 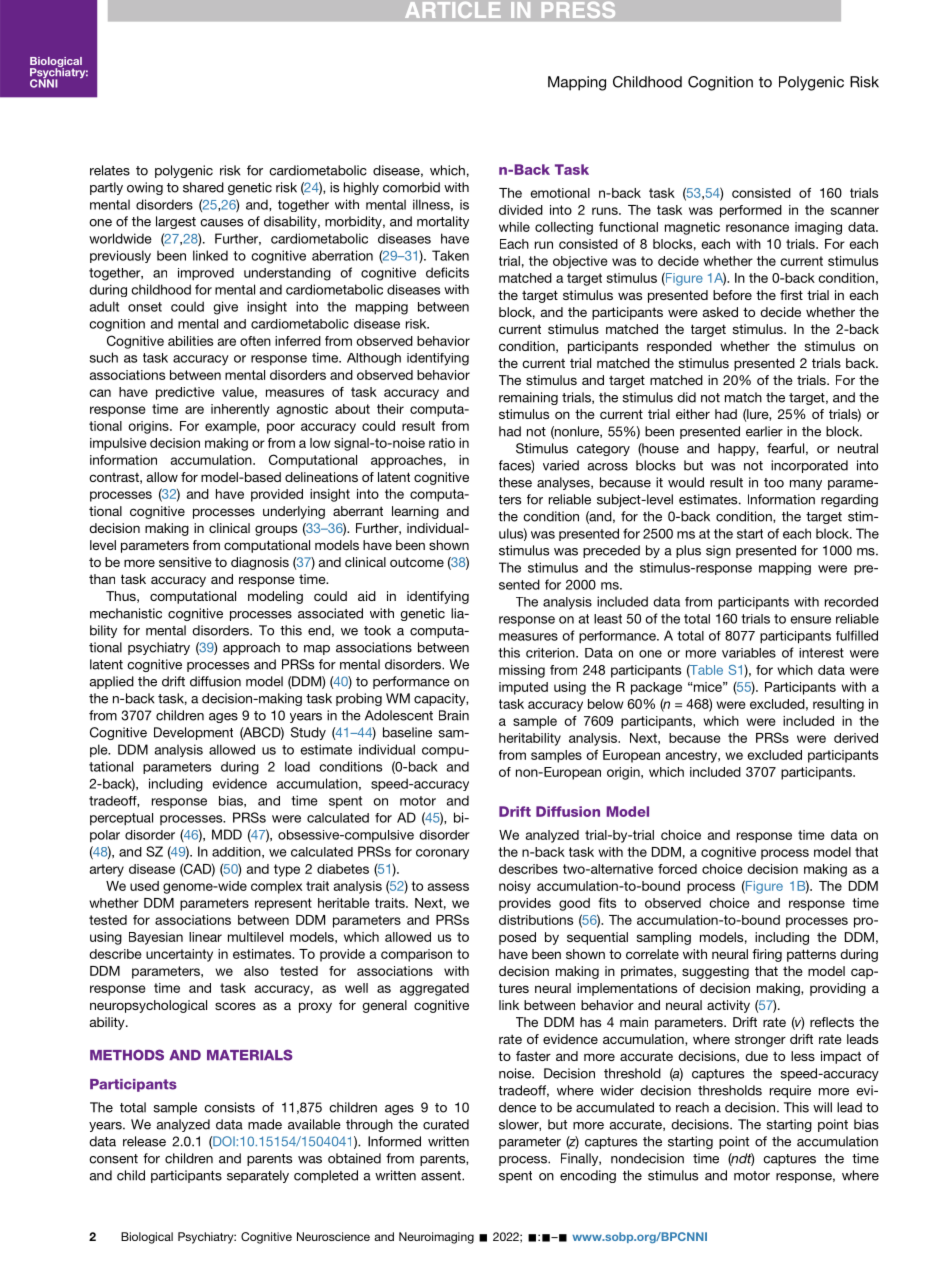 What do you see at coordinates (448, 887) in the image?
I see `assess` at bounding box center [448, 887].
